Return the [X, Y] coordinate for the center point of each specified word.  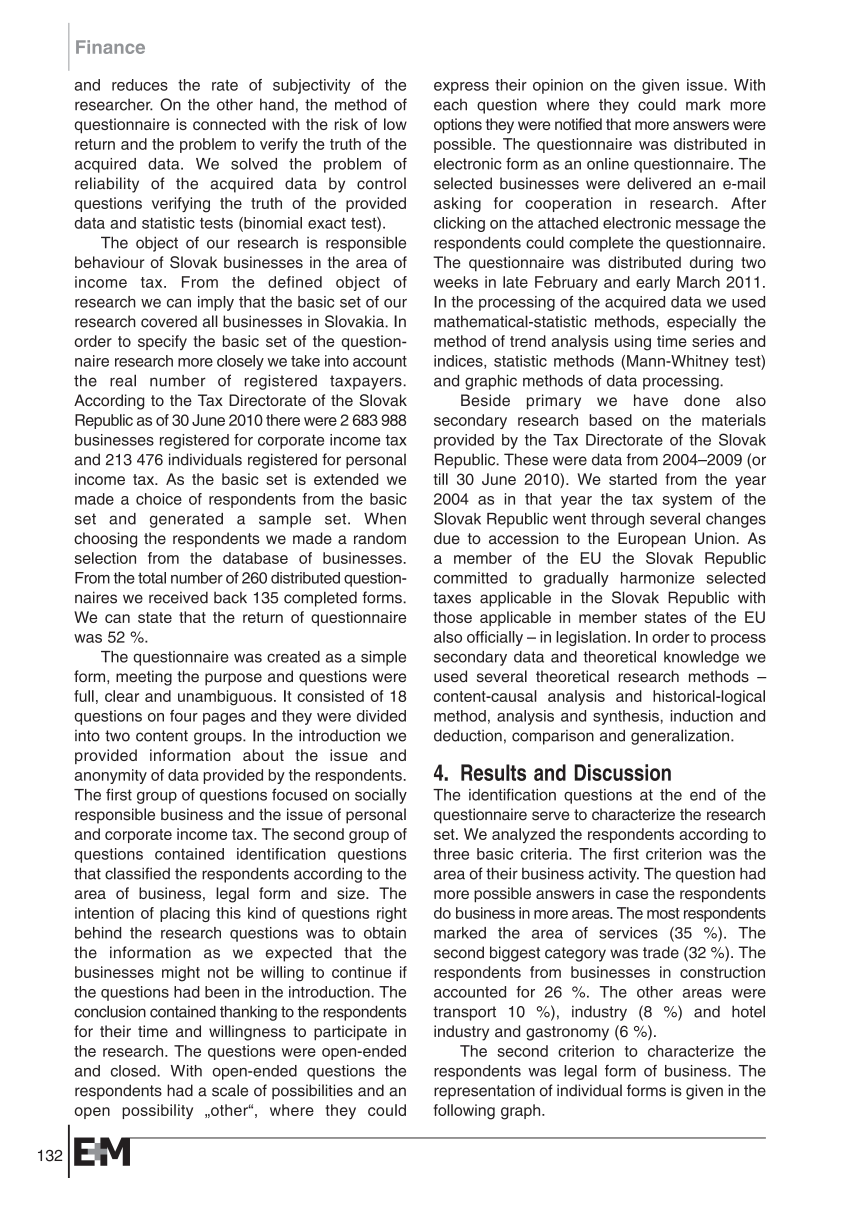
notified [578, 124]
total [152, 578]
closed [134, 1071]
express [461, 88]
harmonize [658, 578]
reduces [140, 85]
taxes [452, 598]
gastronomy [567, 1033]
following [464, 1112]
